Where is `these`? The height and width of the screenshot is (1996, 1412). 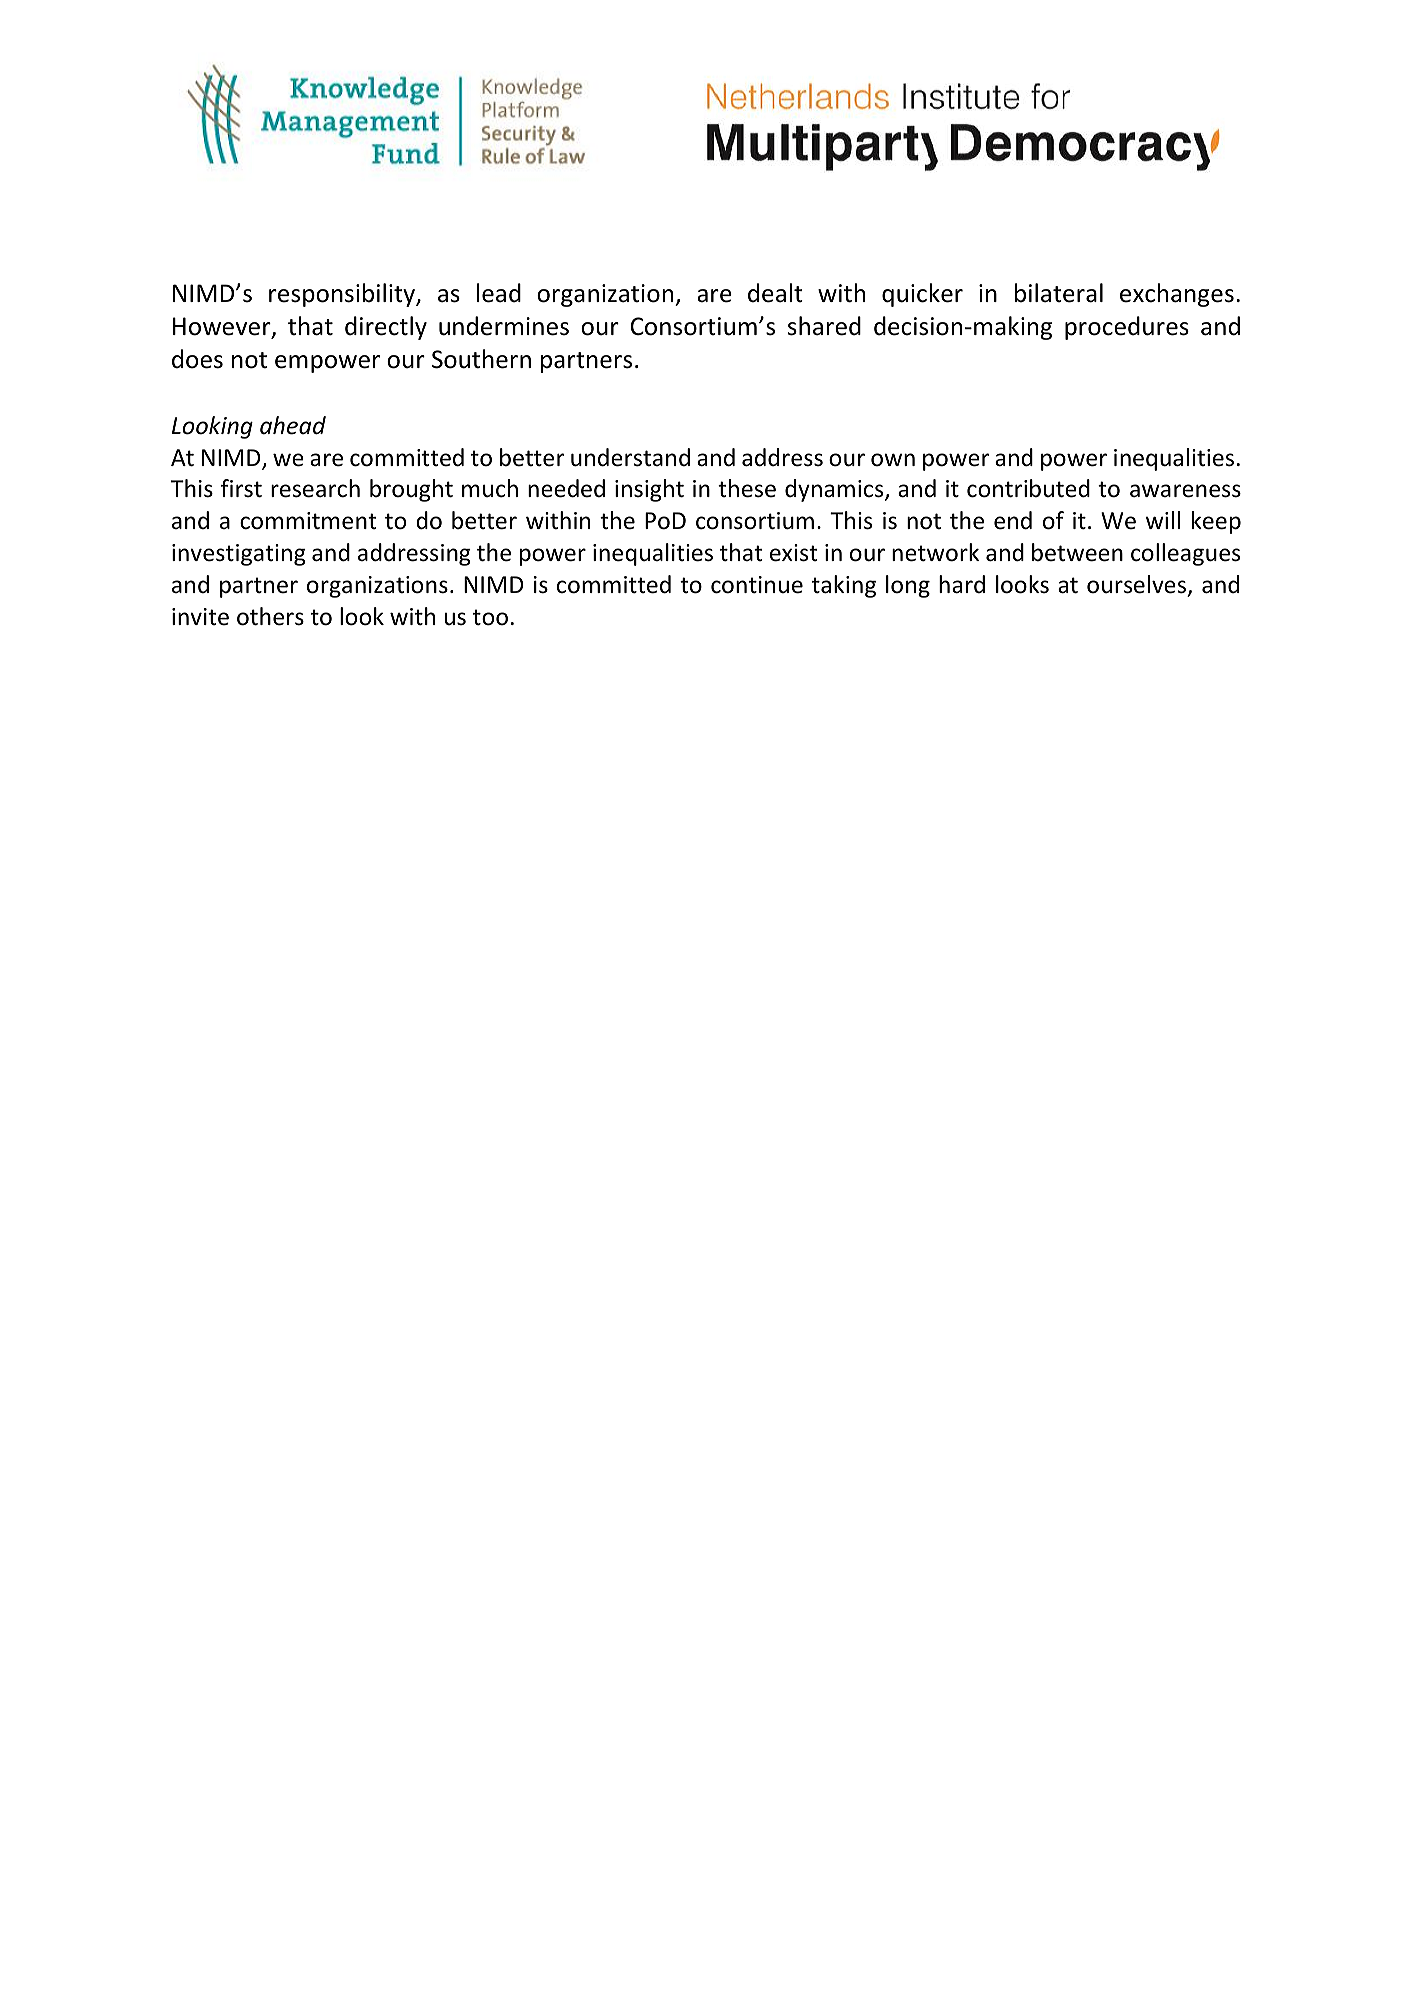
these is located at coordinates (747, 488).
